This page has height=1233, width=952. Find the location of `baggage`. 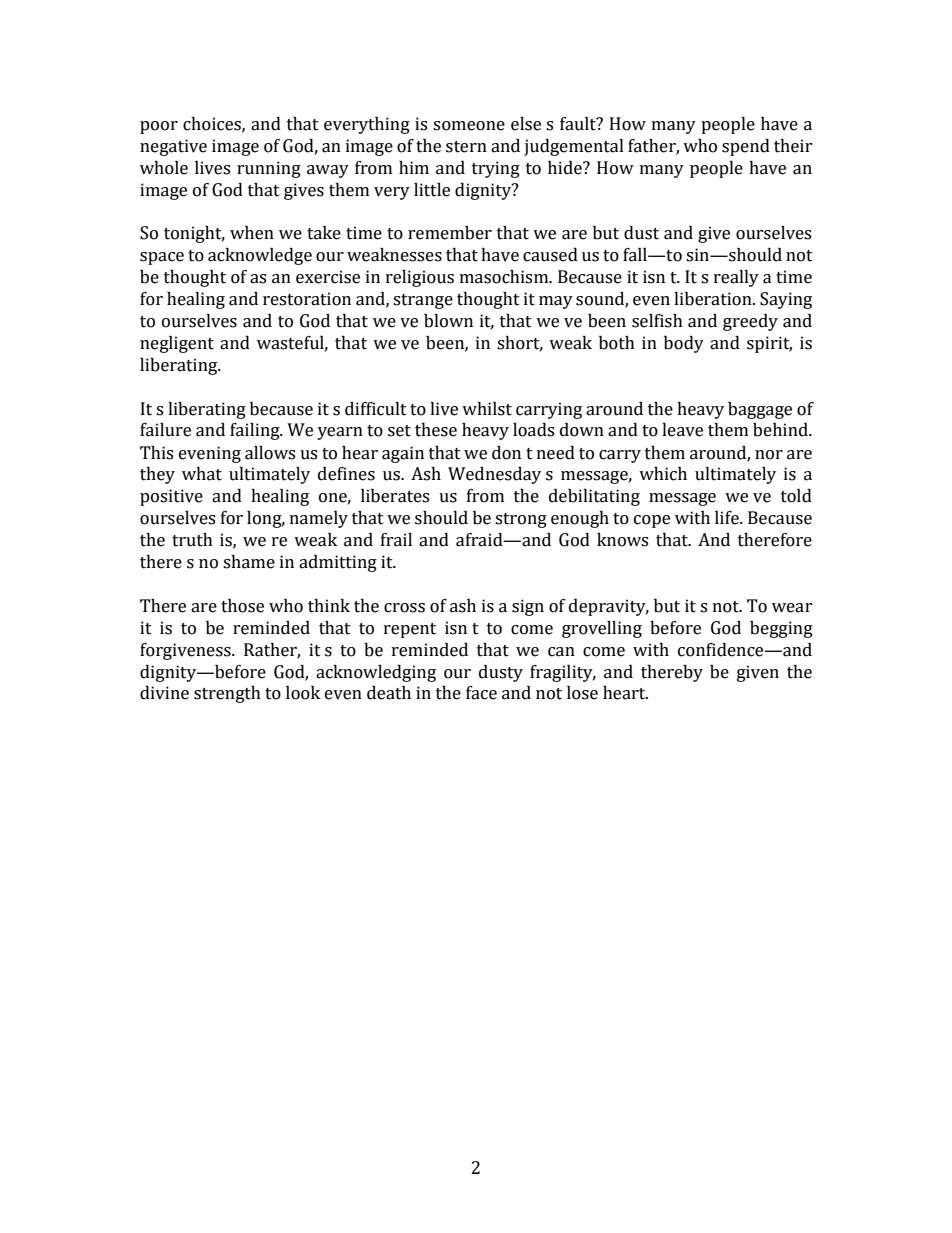

baggage is located at coordinates (760, 410).
